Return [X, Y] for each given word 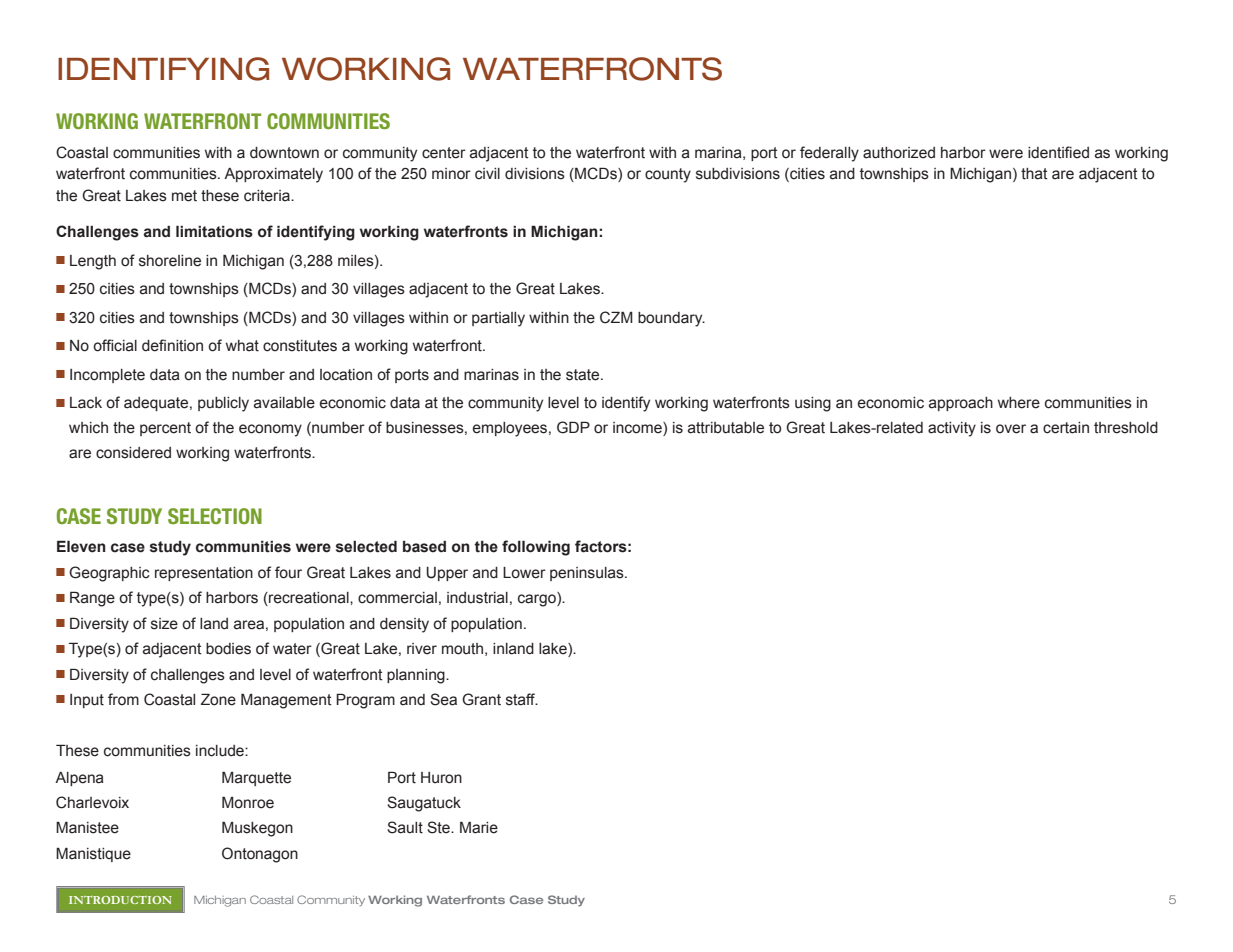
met [184, 196]
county [668, 175]
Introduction [120, 900]
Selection [215, 516]
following [536, 548]
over [1011, 429]
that [1034, 174]
